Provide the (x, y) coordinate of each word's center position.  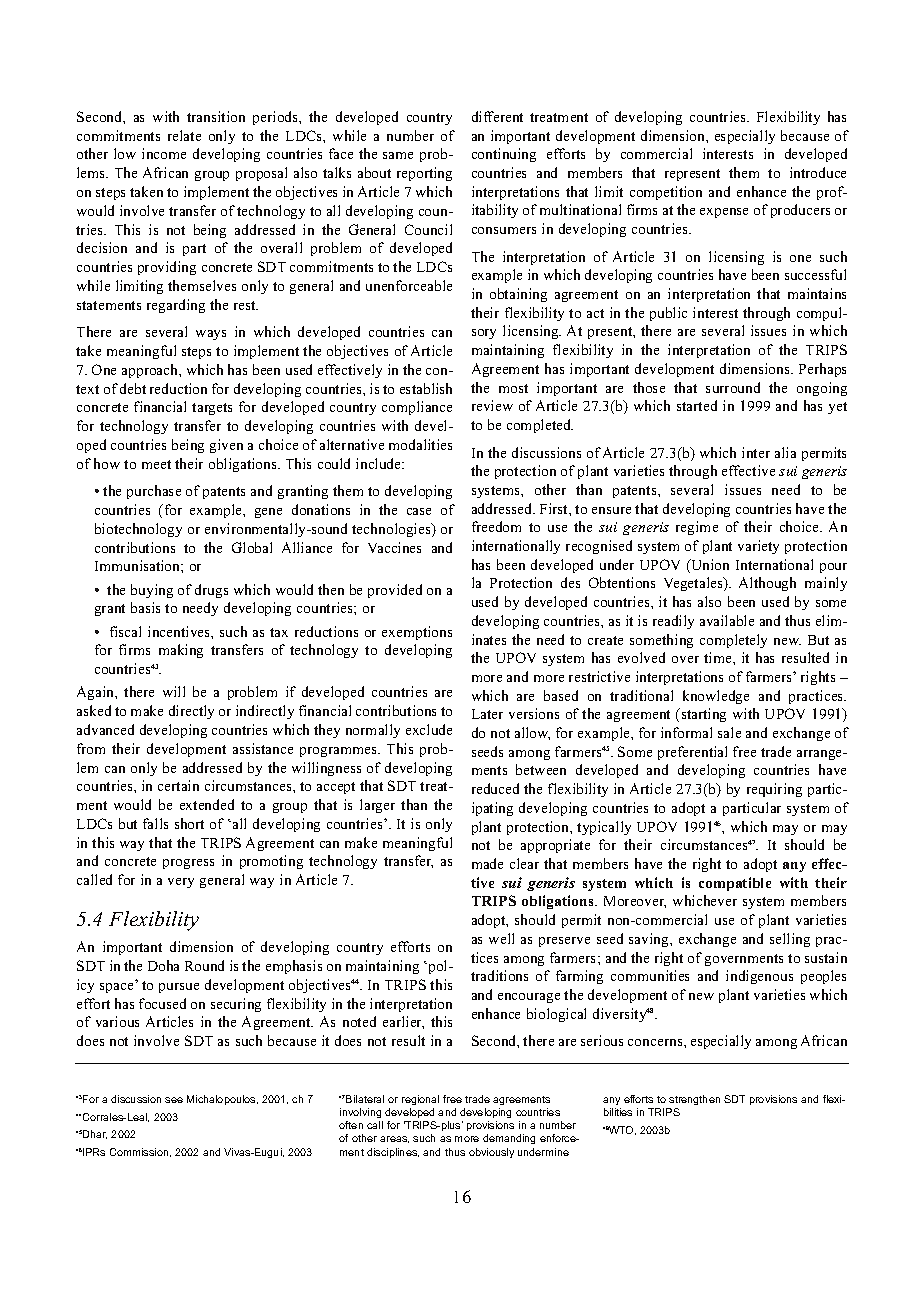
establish (426, 388)
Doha (163, 965)
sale (729, 732)
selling (790, 940)
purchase (154, 492)
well (501, 938)
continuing (504, 155)
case (419, 511)
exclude (429, 729)
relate (184, 135)
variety (758, 547)
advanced (105, 729)
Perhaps (822, 370)
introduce (818, 172)
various (117, 1021)
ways (211, 335)
